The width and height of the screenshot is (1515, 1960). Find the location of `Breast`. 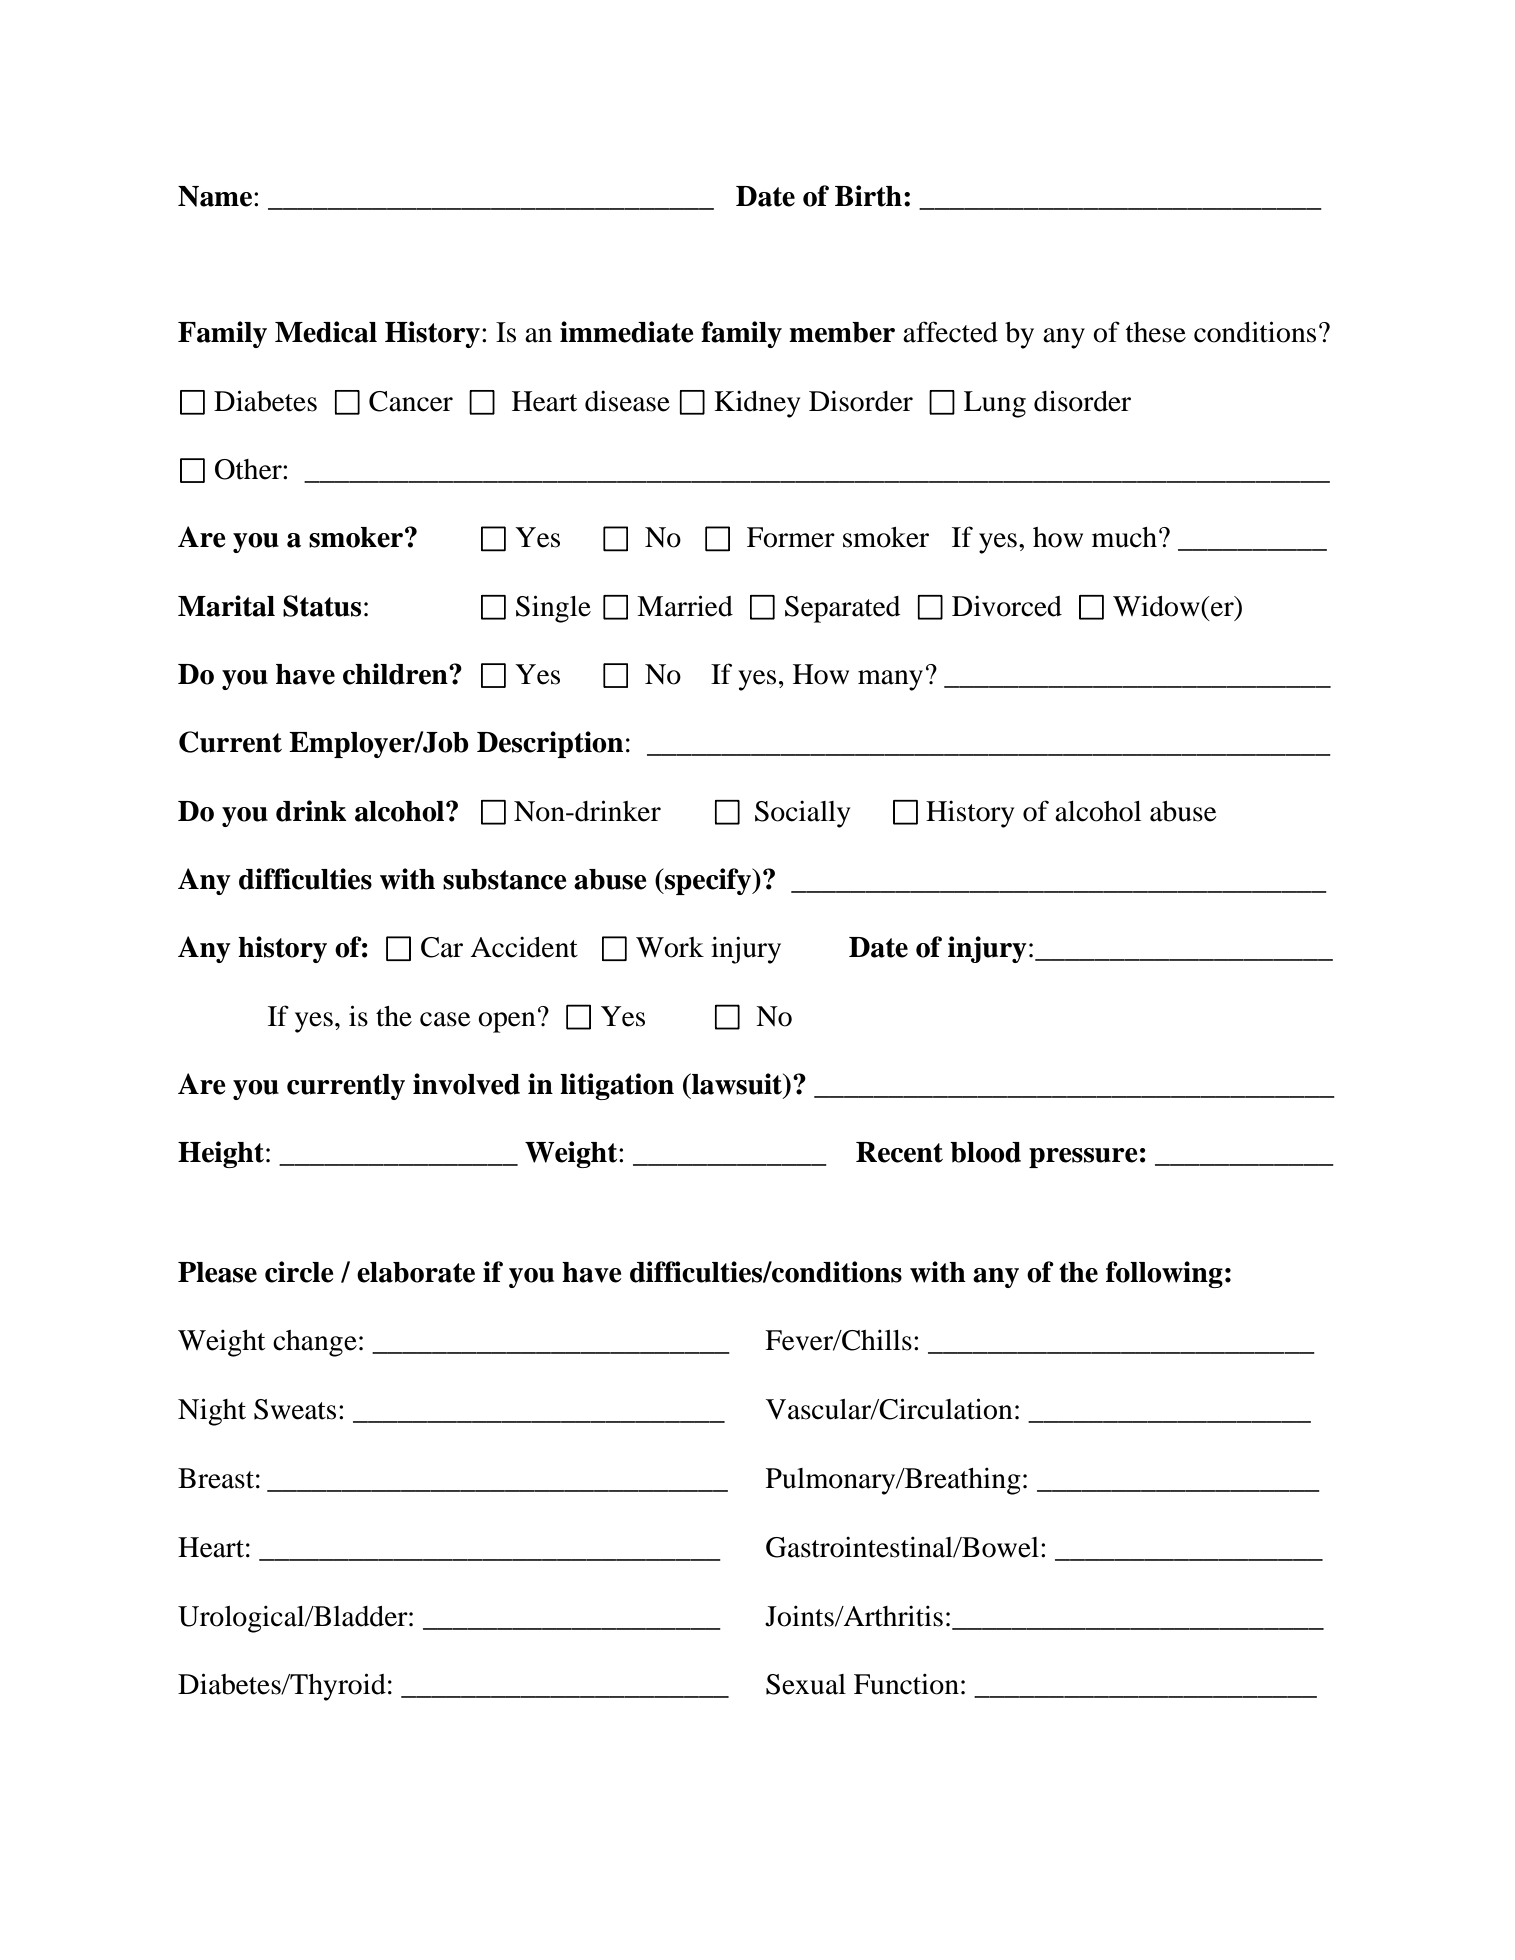

Breast is located at coordinates (216, 1478).
